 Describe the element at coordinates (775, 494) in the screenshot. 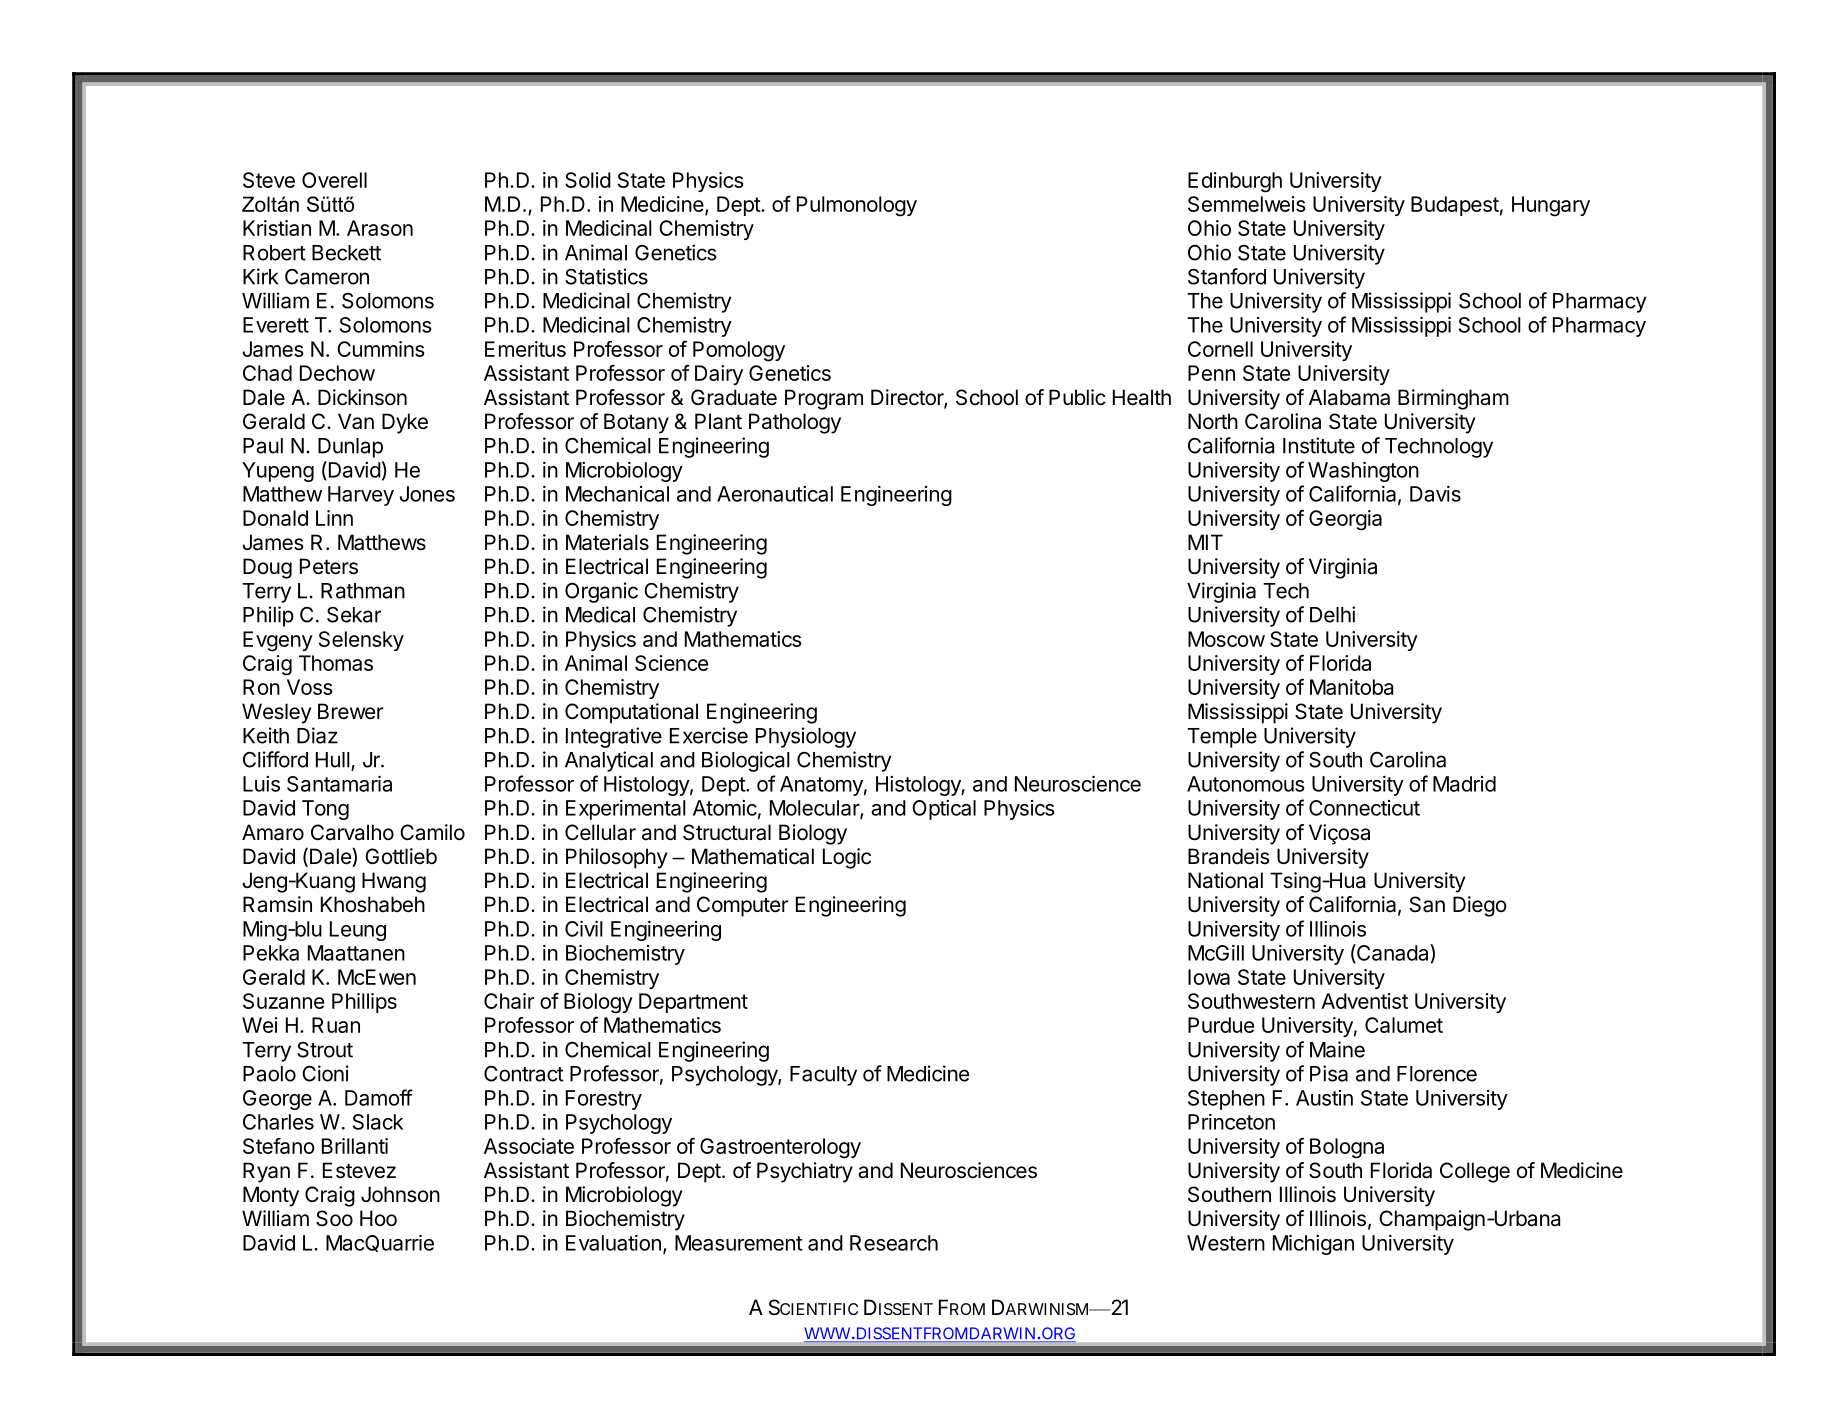

I see `Aeronautical` at that location.
